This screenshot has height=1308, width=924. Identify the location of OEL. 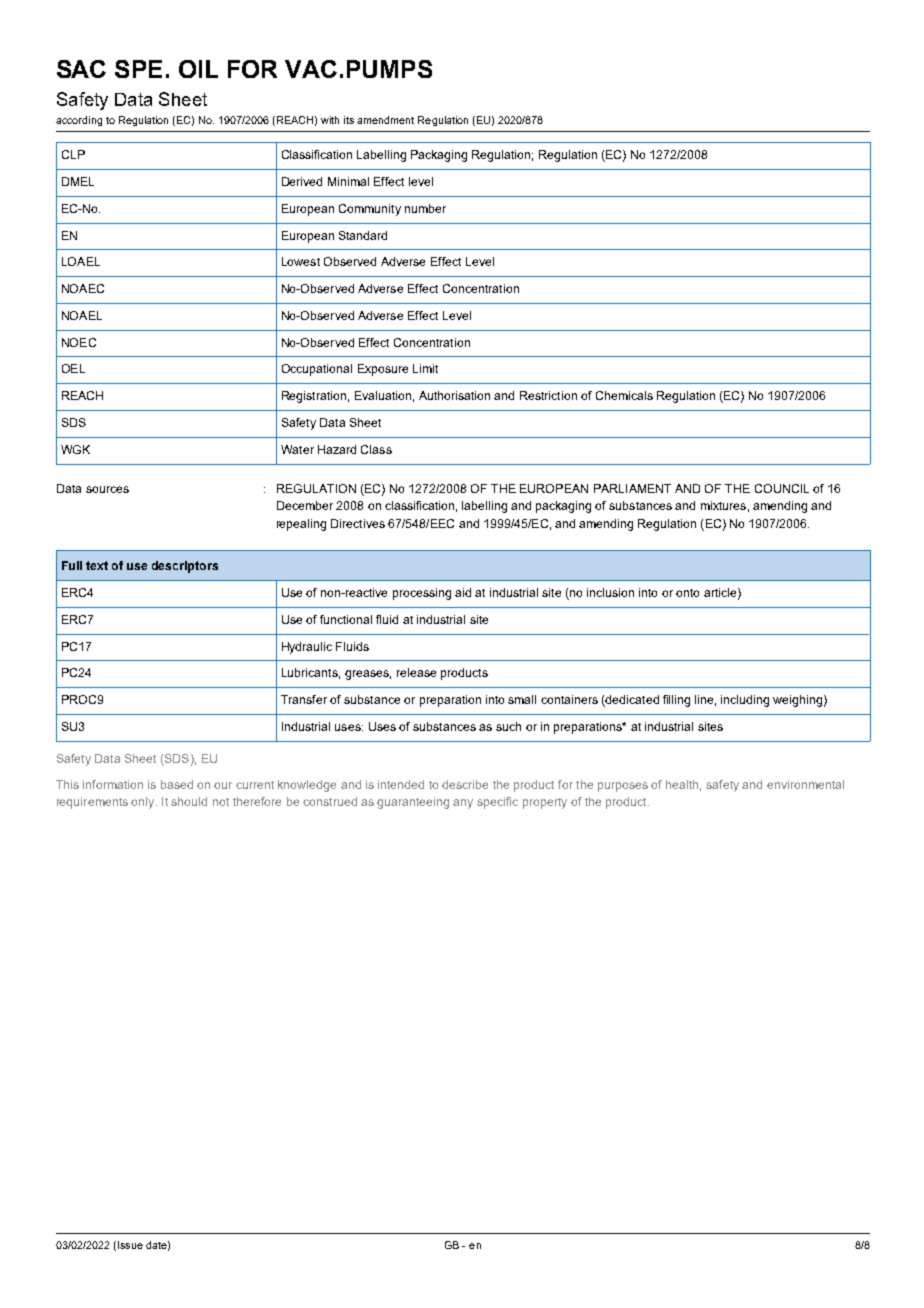
(73, 368).
